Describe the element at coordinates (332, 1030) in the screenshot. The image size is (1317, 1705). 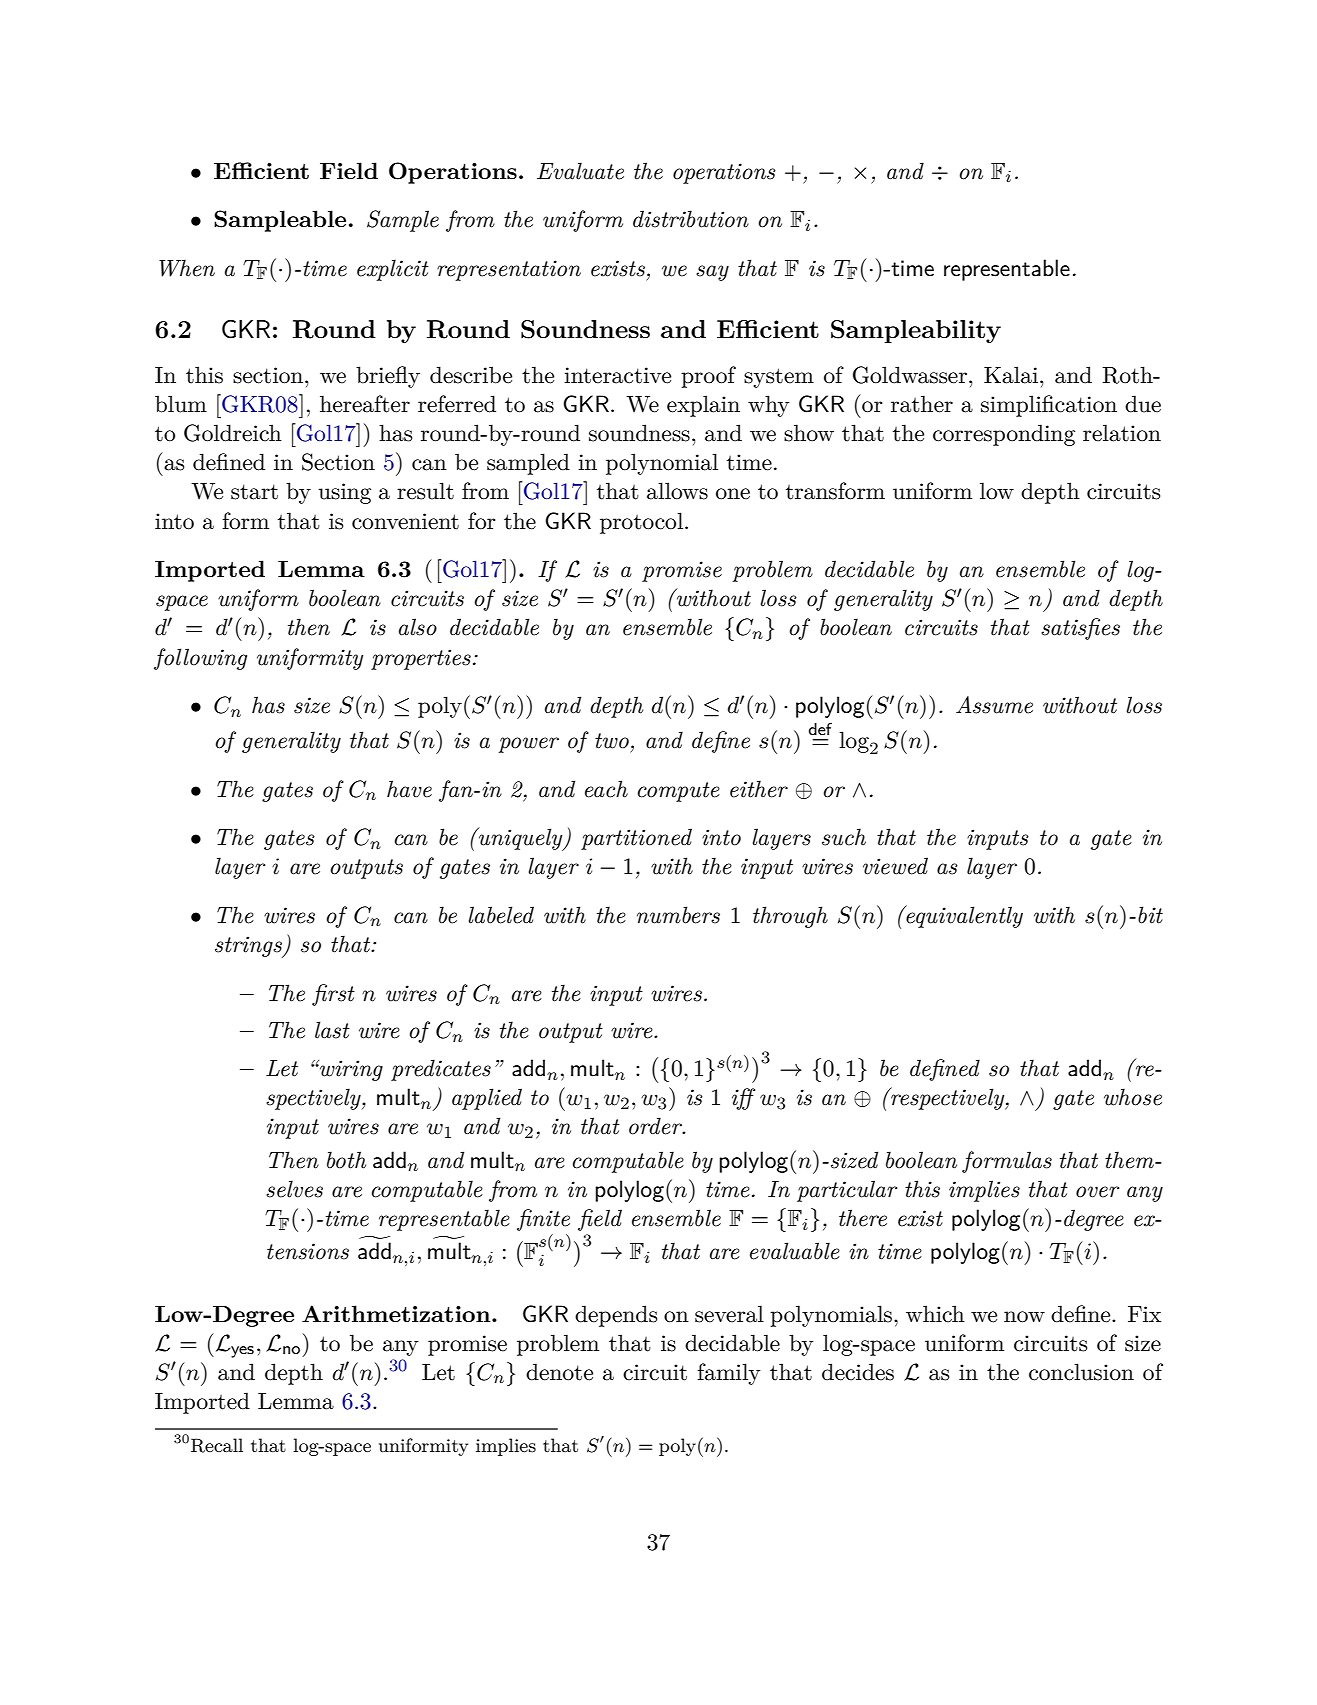
I see `last` at that location.
